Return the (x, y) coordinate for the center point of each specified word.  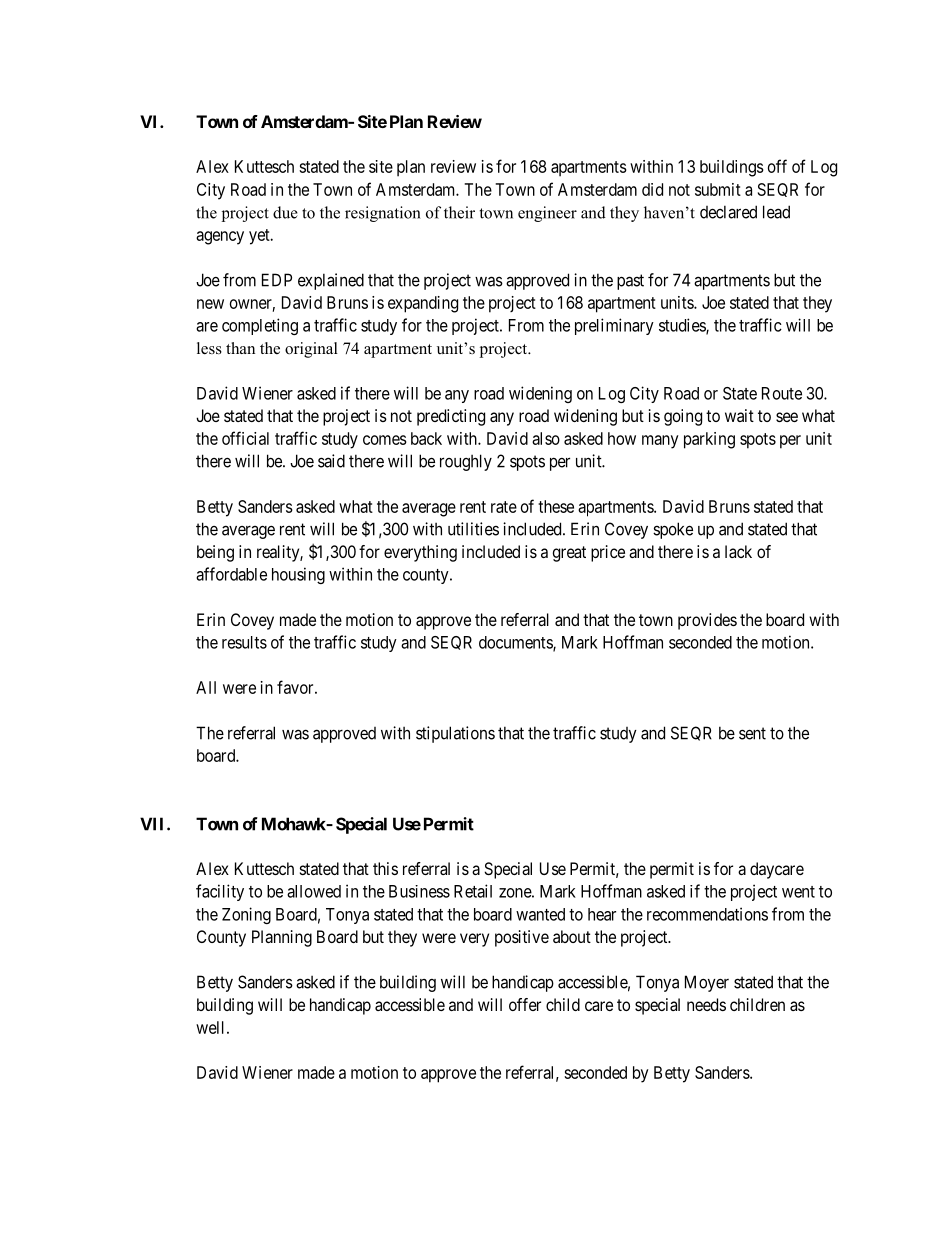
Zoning (246, 915)
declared (728, 212)
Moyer (707, 983)
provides (707, 621)
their (459, 212)
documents (516, 643)
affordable (231, 574)
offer (525, 1004)
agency (220, 238)
